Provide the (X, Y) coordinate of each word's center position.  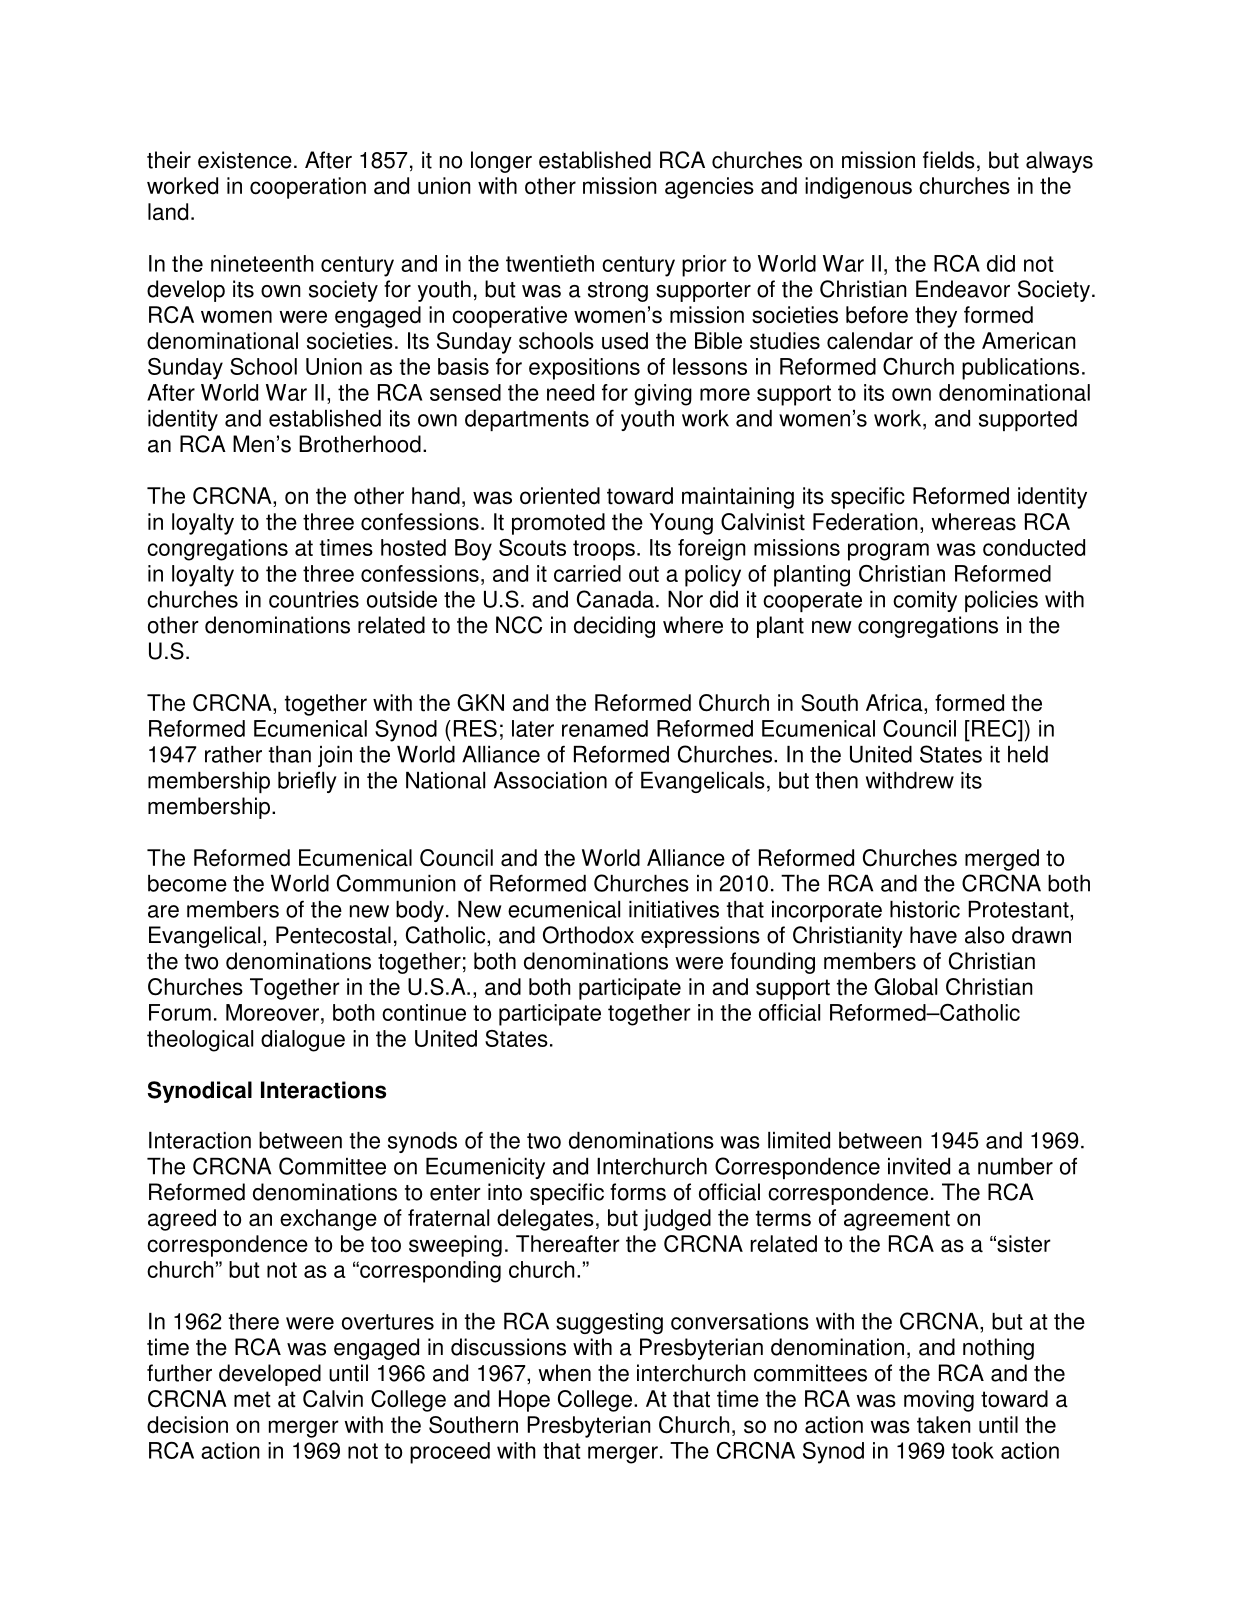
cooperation (308, 188)
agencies (709, 188)
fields (949, 160)
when (564, 1373)
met (252, 1399)
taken (944, 1425)
